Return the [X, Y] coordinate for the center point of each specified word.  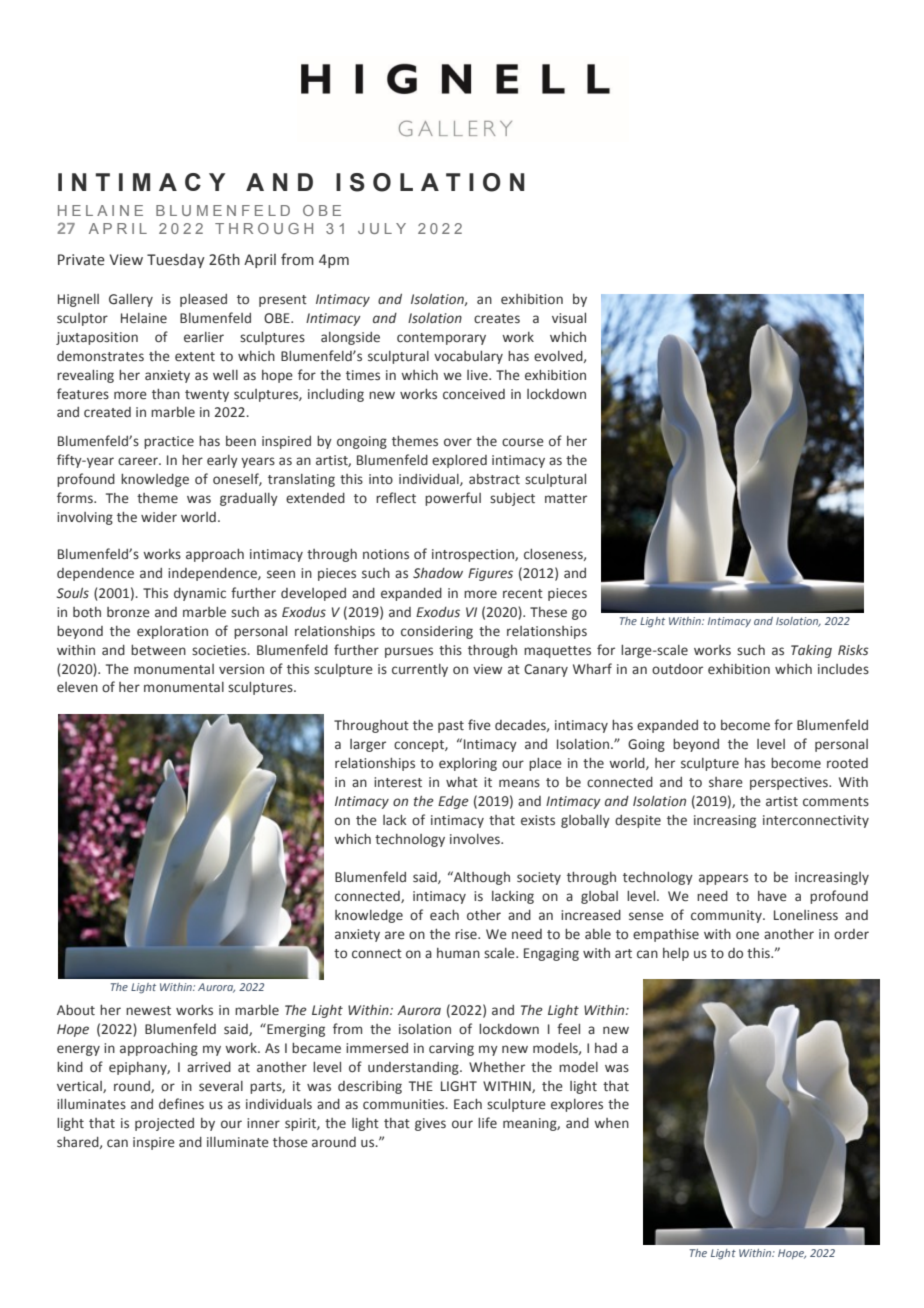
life [487, 1122]
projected [164, 1124]
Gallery [131, 300]
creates [497, 319]
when [611, 1123]
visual [569, 318]
